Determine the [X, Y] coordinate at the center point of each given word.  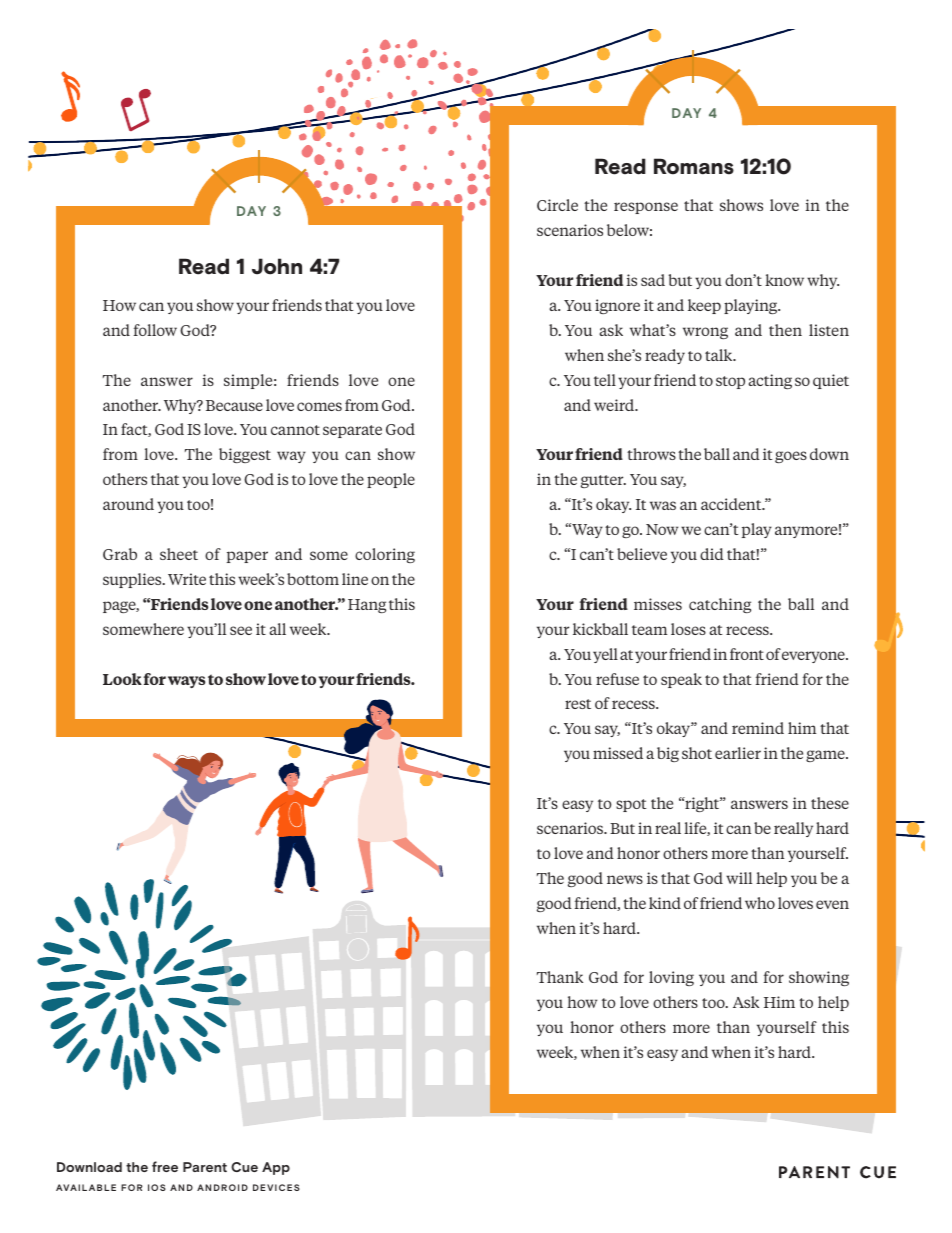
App [276, 1168]
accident [732, 504]
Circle [557, 205]
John [277, 266]
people [391, 480]
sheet [179, 554]
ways [186, 682]
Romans [694, 166]
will [739, 878]
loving [671, 978]
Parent [205, 1167]
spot [631, 805]
